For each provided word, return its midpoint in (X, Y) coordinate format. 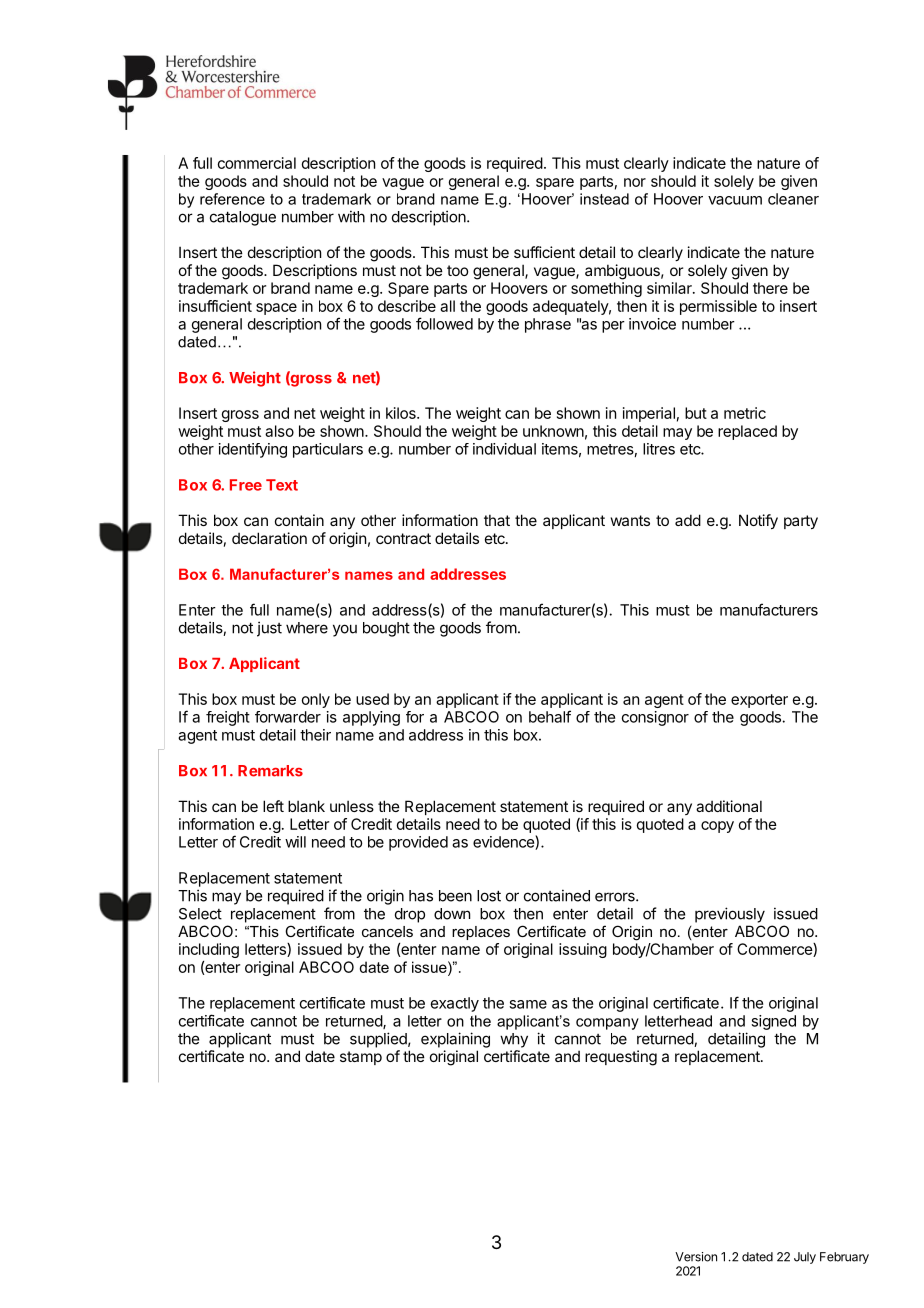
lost (489, 896)
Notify (758, 521)
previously (730, 915)
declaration (269, 538)
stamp (361, 1058)
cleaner (793, 199)
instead (604, 199)
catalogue (243, 218)
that (497, 520)
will (295, 842)
